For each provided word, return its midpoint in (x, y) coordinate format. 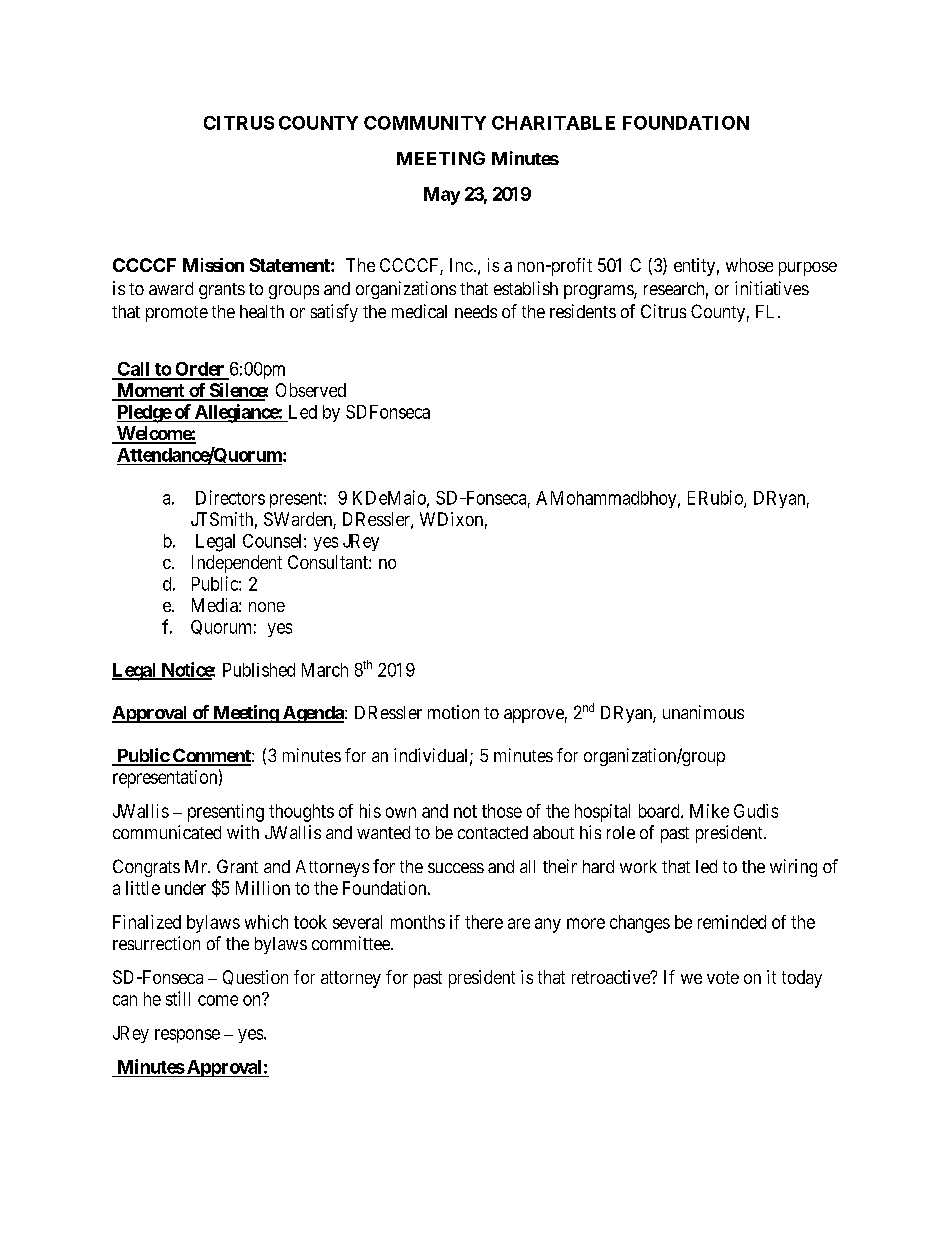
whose (749, 265)
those (502, 811)
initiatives (772, 288)
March (325, 670)
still (178, 998)
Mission (213, 265)
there (484, 922)
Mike (709, 811)
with (243, 832)
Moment (150, 391)
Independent (237, 564)
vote (723, 977)
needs (476, 311)
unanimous (703, 712)
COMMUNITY (425, 123)
